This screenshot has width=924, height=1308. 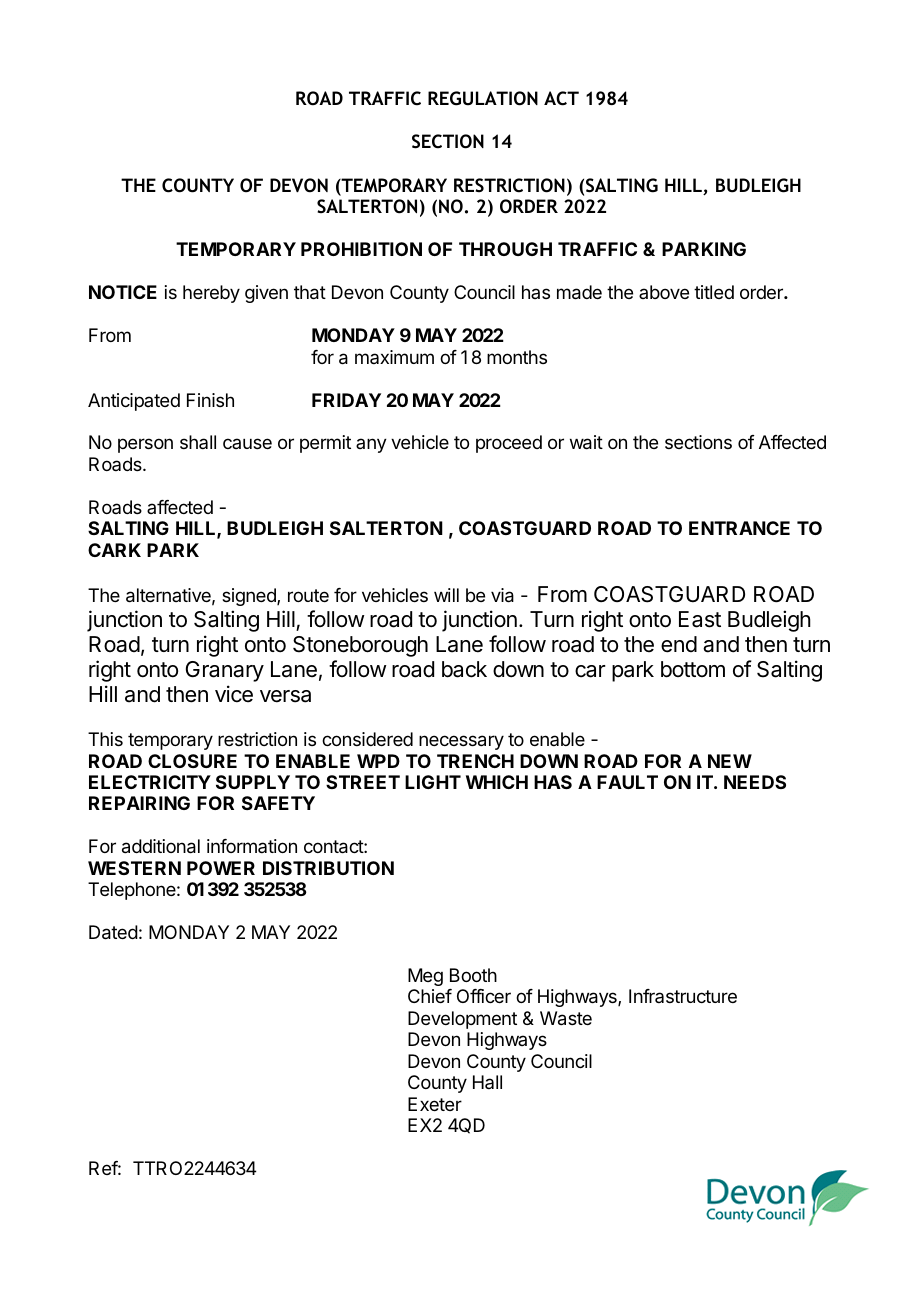 What do you see at coordinates (211, 294) in the screenshot?
I see `hereby` at bounding box center [211, 294].
